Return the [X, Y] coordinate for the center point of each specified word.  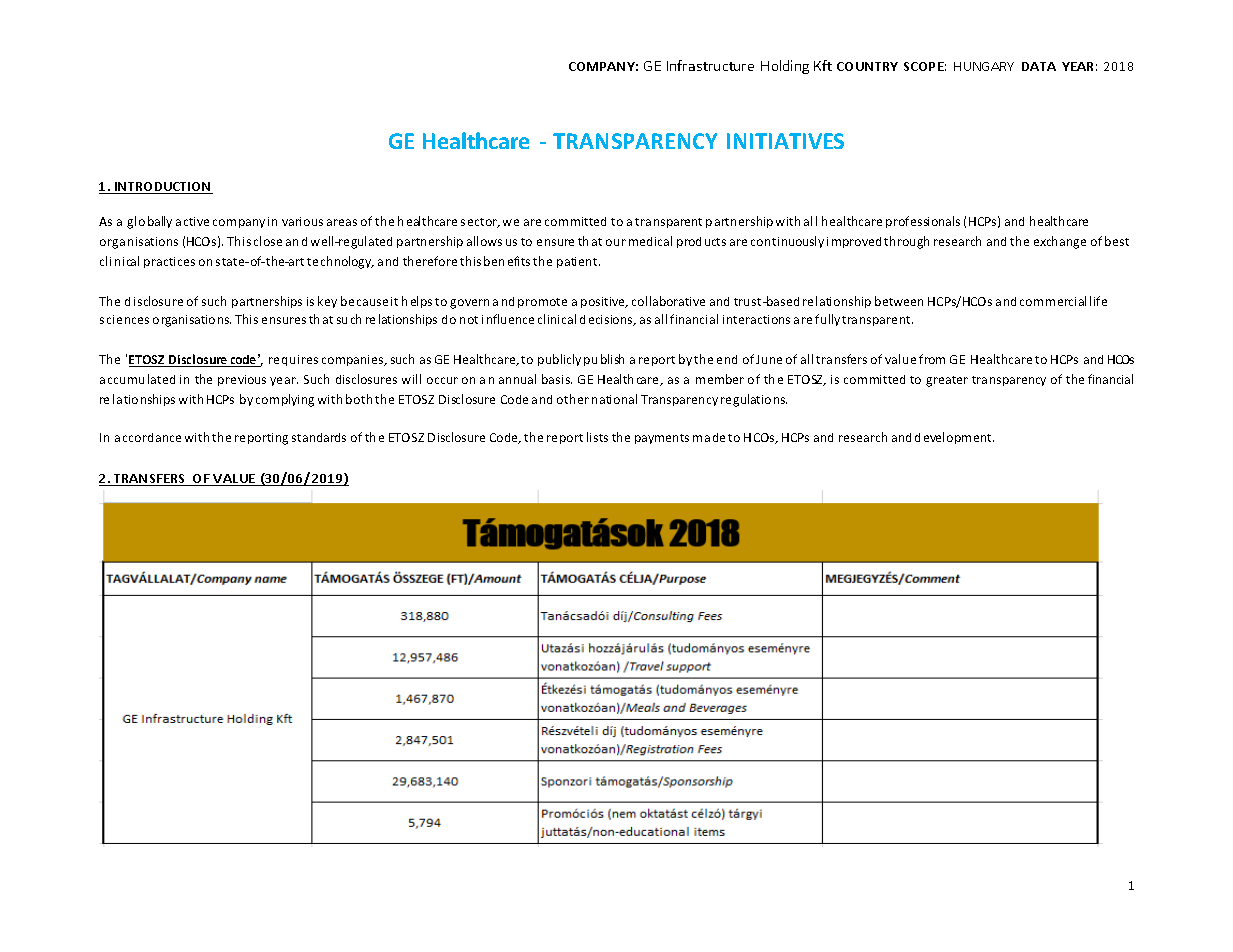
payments [662, 439]
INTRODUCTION [163, 188]
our [616, 242]
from [932, 359]
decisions [607, 320]
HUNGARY [984, 66]
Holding [785, 67]
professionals [923, 222]
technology [340, 262]
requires [293, 360]
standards [319, 437]
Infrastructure [710, 65]
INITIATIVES [785, 141]
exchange [1060, 242]
